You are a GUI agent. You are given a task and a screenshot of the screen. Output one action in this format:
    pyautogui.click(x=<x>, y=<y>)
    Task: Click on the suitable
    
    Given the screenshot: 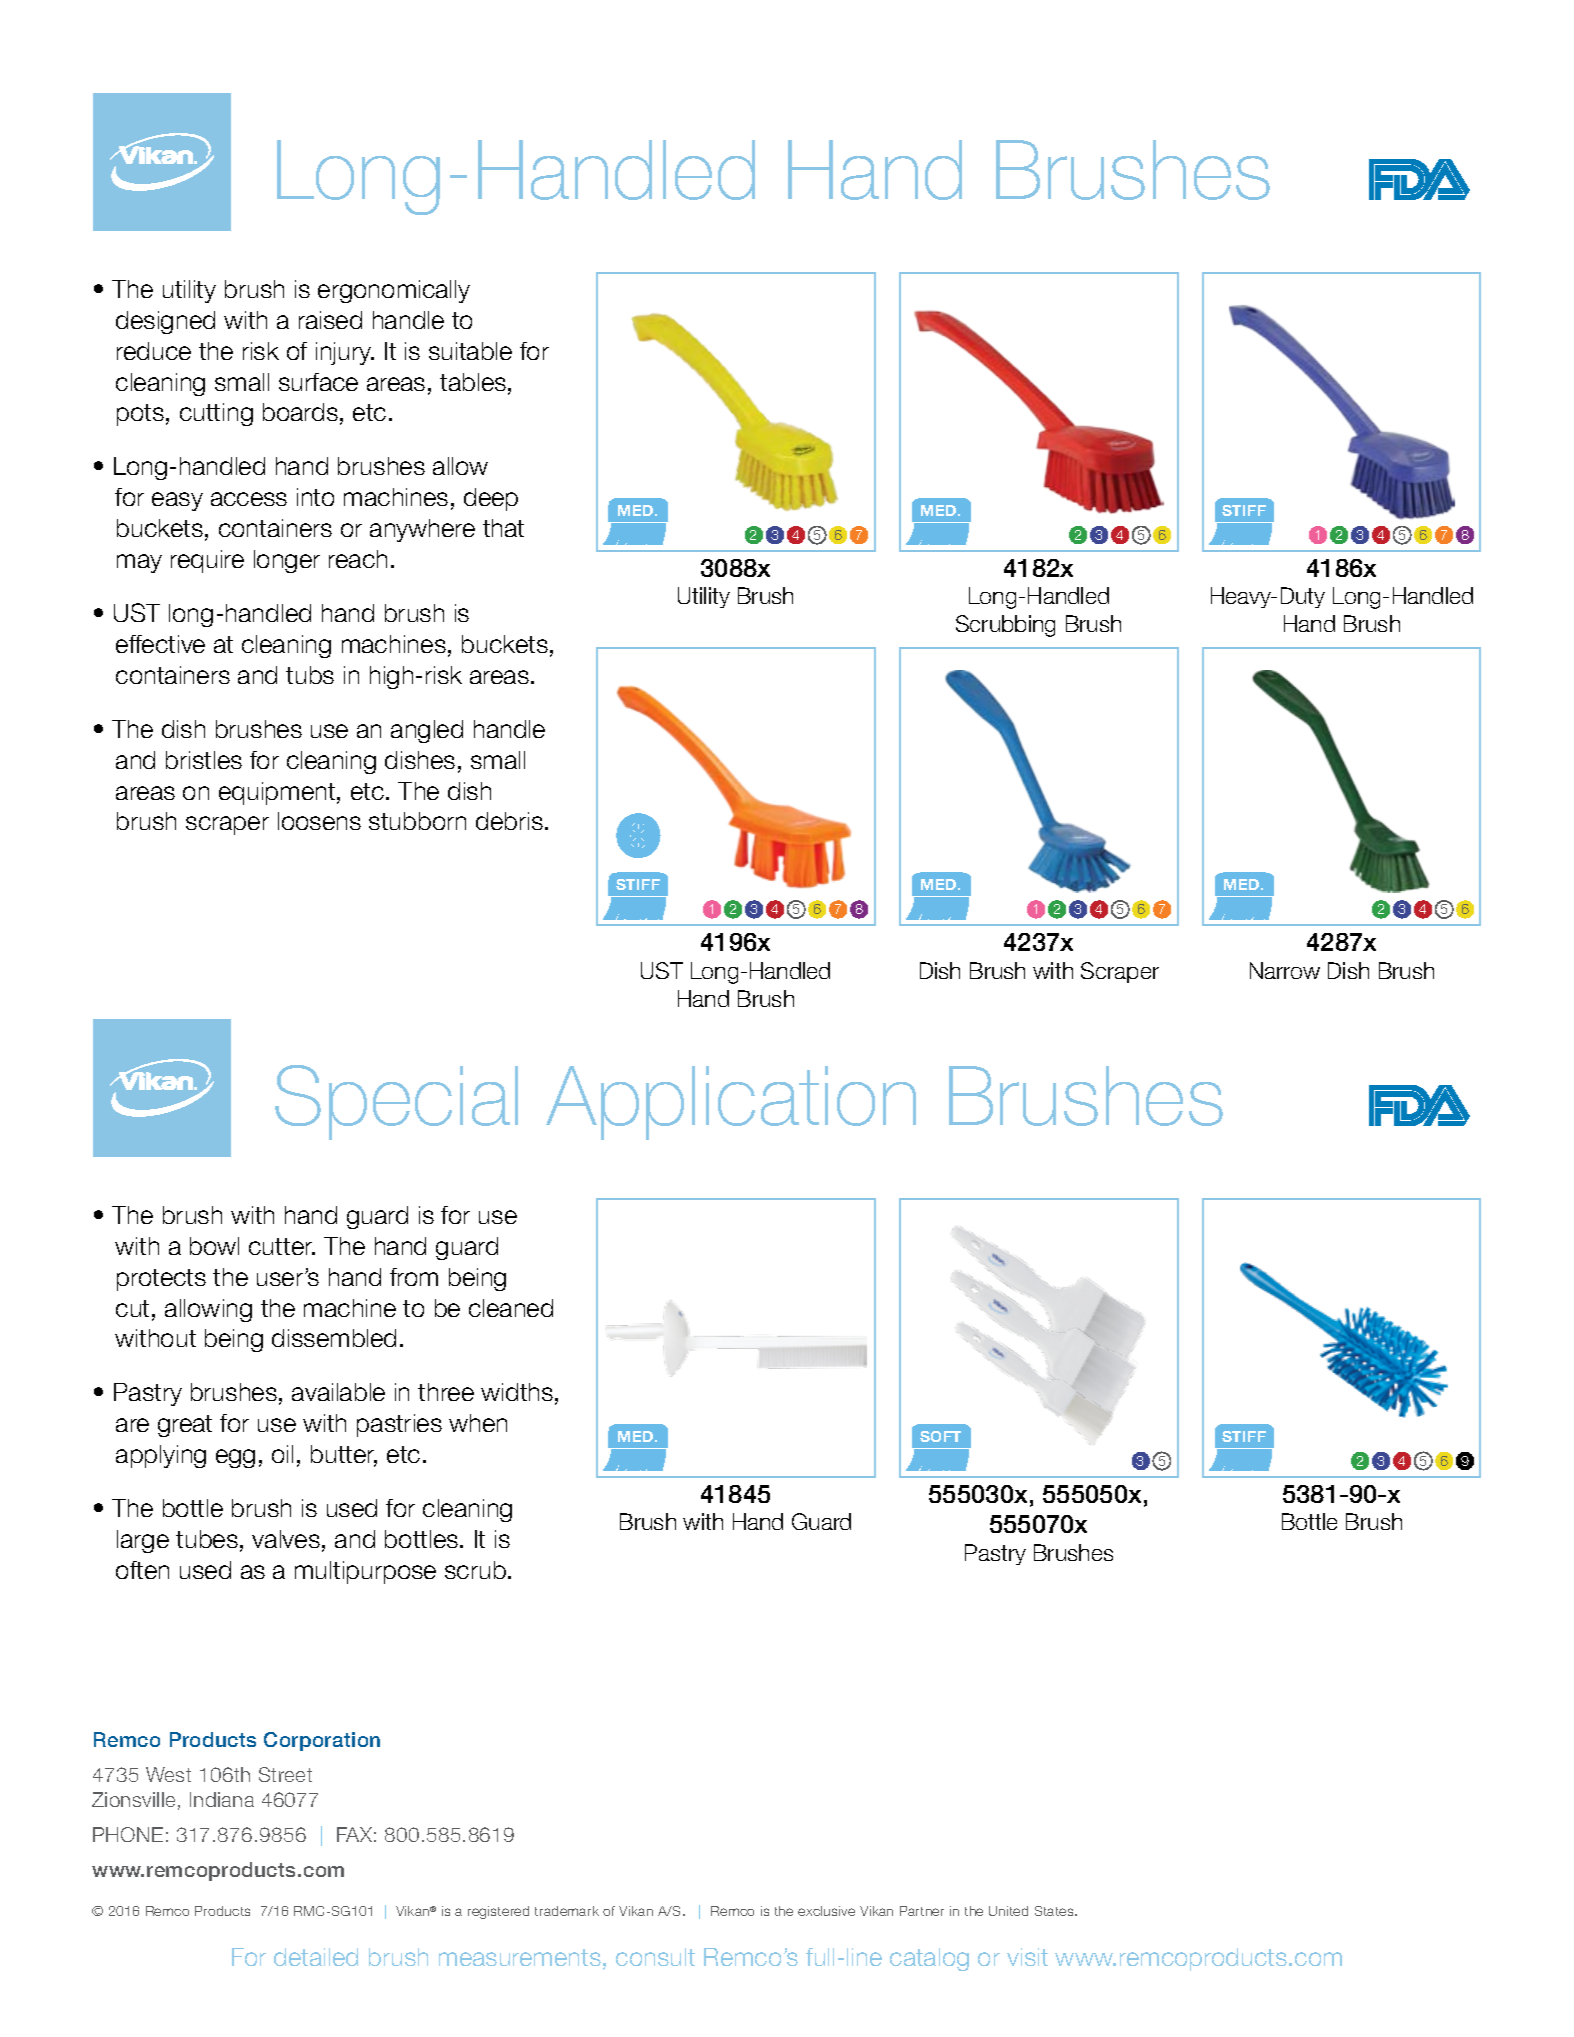 What is the action you would take?
    pyautogui.click(x=470, y=351)
